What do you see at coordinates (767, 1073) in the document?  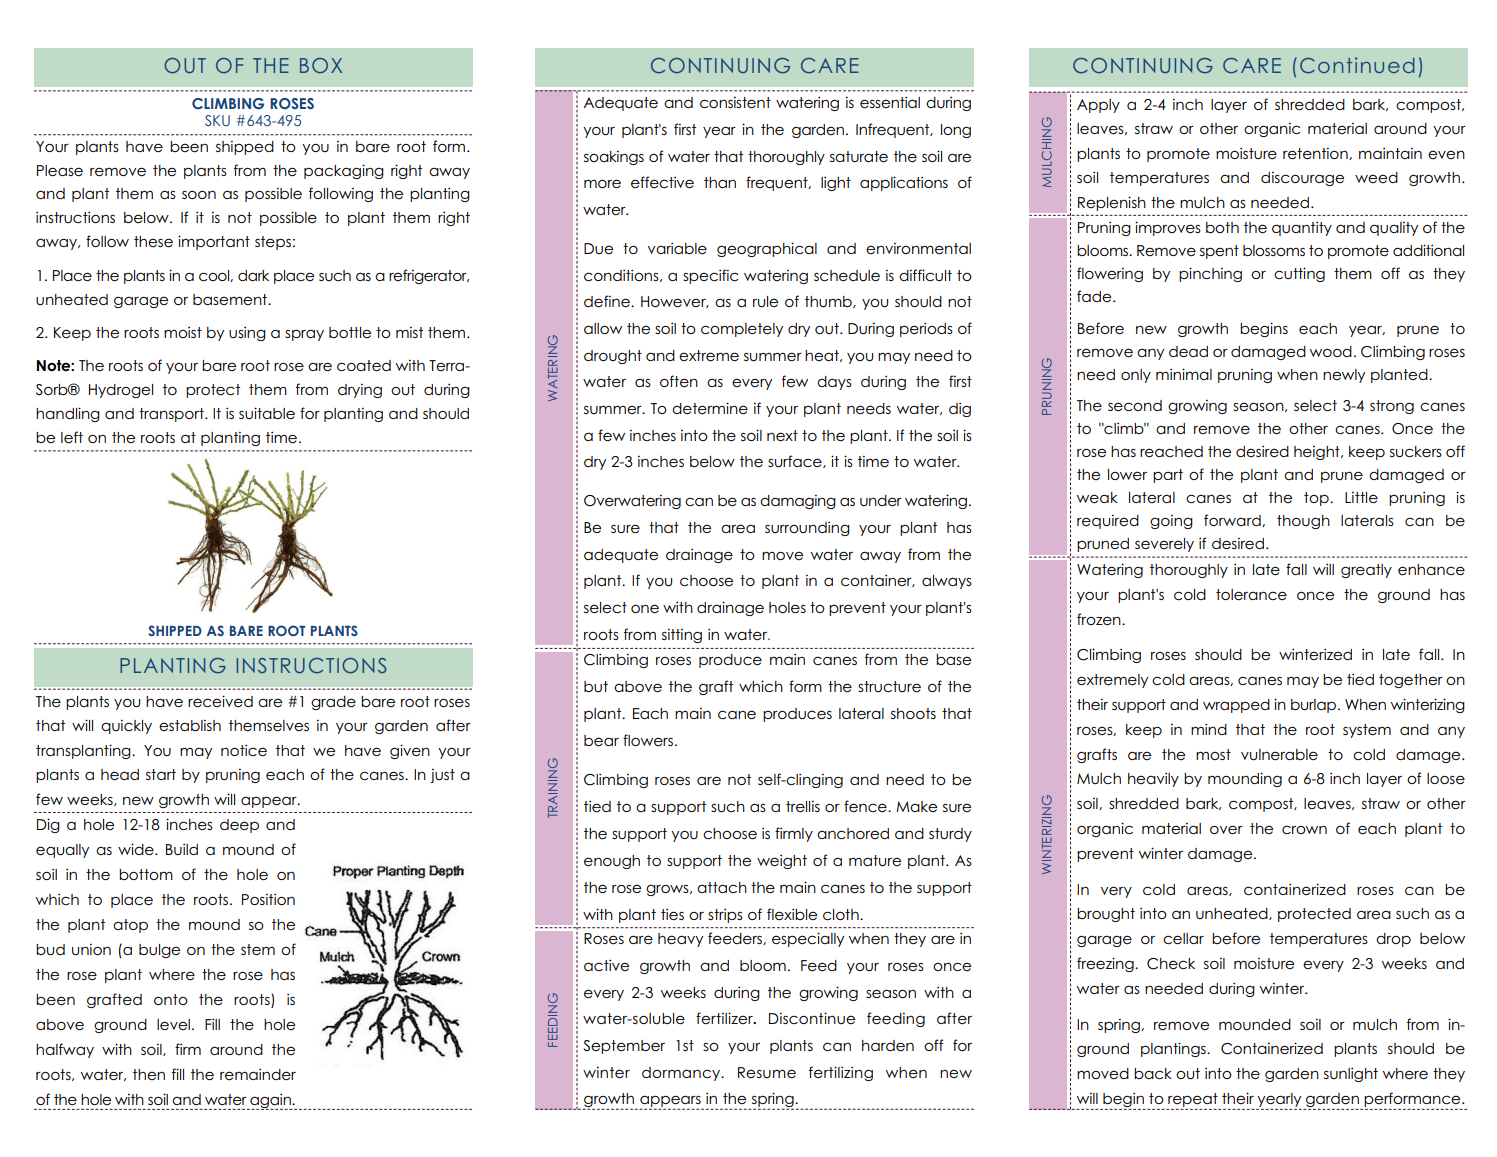 I see `Resume` at bounding box center [767, 1073].
